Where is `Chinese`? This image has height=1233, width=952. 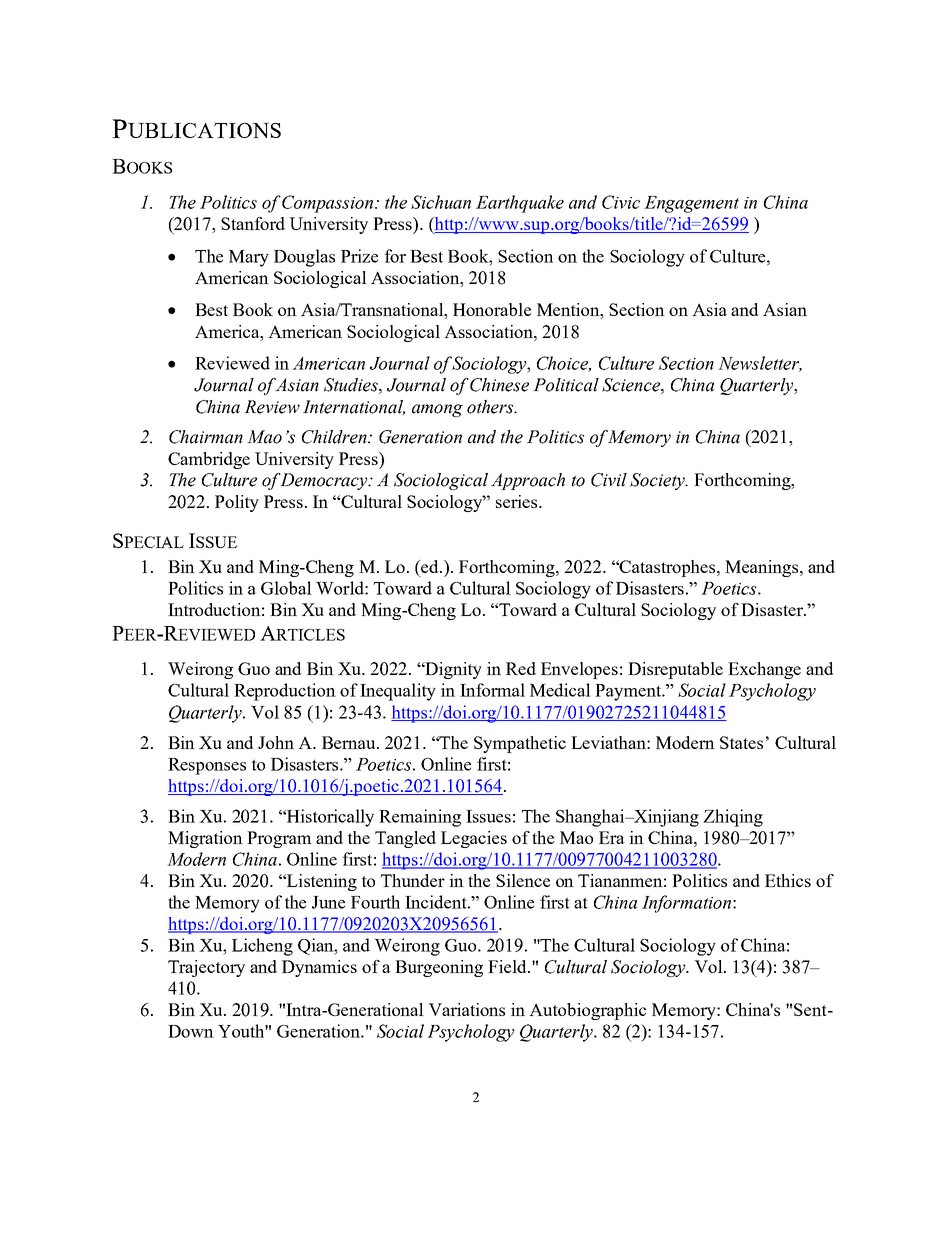
Chinese is located at coordinates (499, 385).
